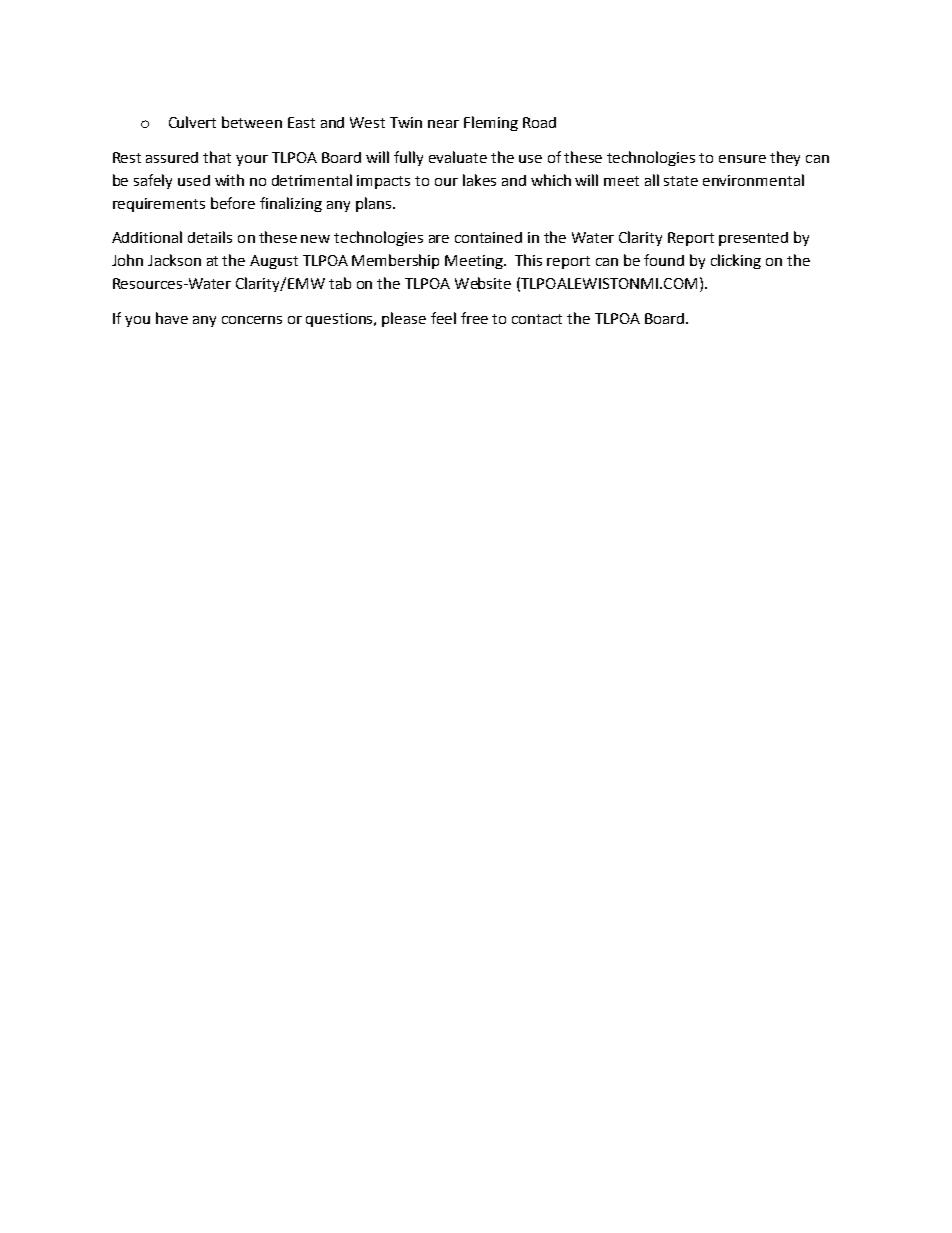 The height and width of the image is (1233, 952). Describe the element at coordinates (664, 260) in the image. I see `found` at that location.
